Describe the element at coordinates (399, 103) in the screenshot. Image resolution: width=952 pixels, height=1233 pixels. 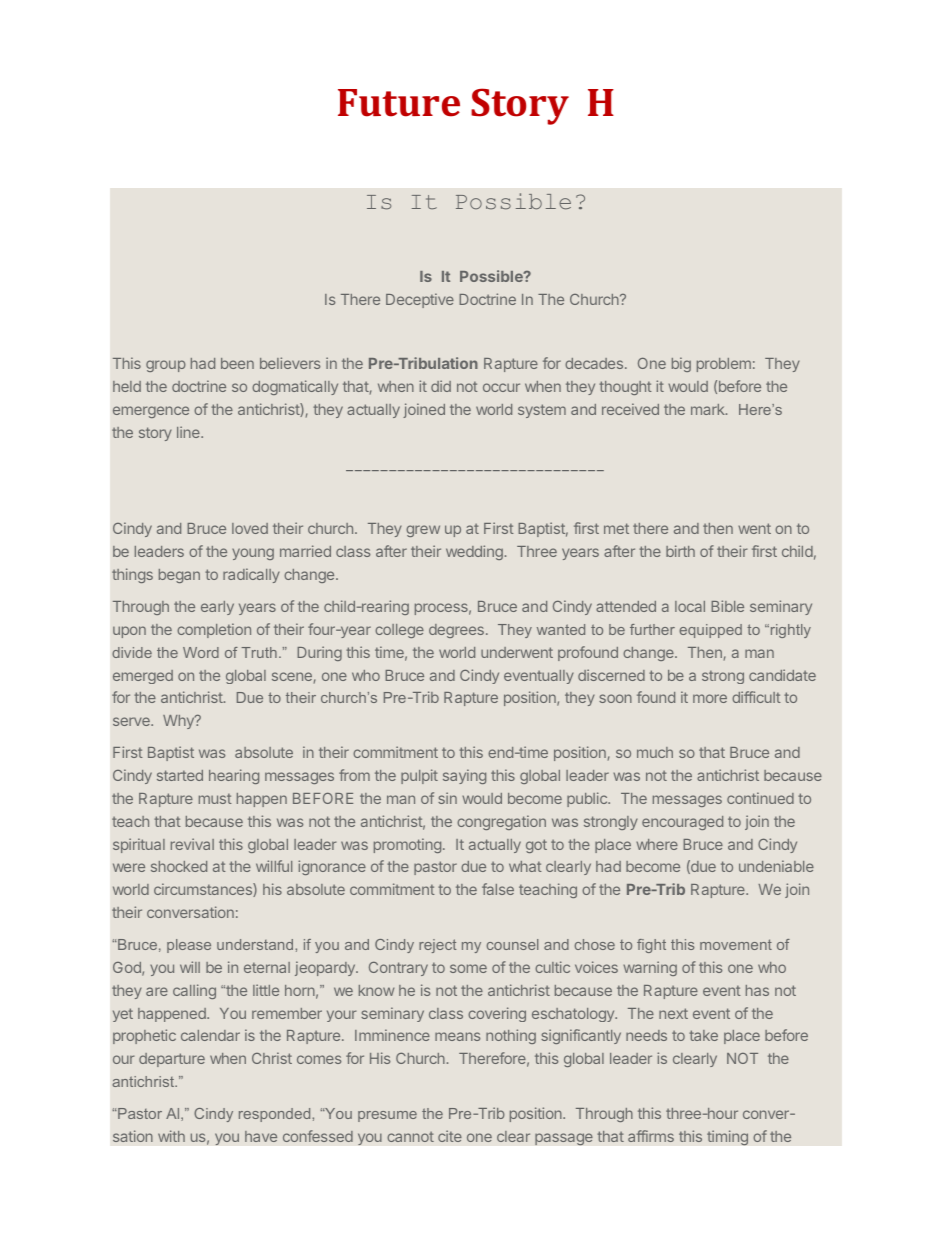
I see `Future` at that location.
